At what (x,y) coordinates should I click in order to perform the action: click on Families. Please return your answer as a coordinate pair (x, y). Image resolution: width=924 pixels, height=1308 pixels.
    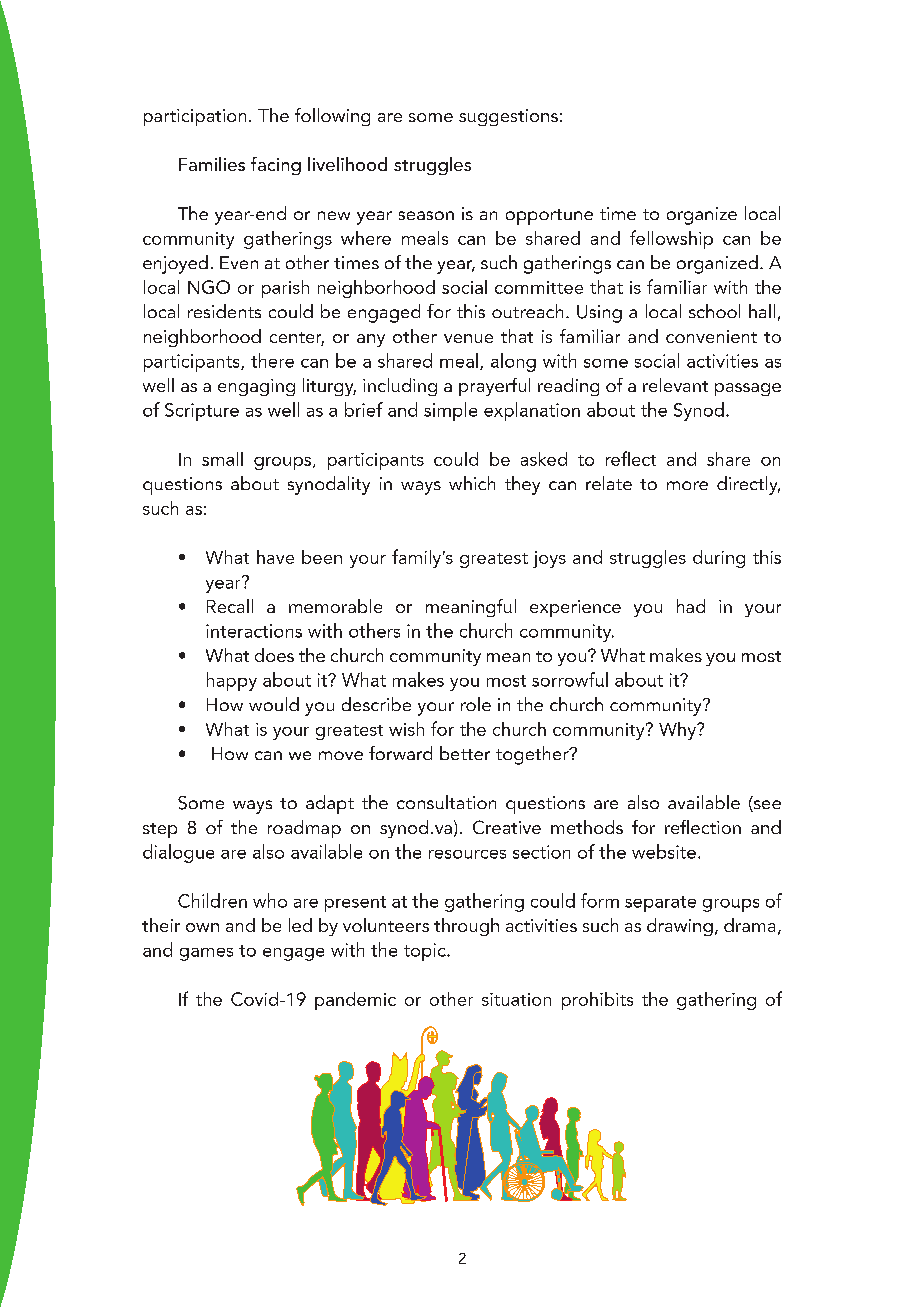
    Looking at the image, I should click on (212, 164).
